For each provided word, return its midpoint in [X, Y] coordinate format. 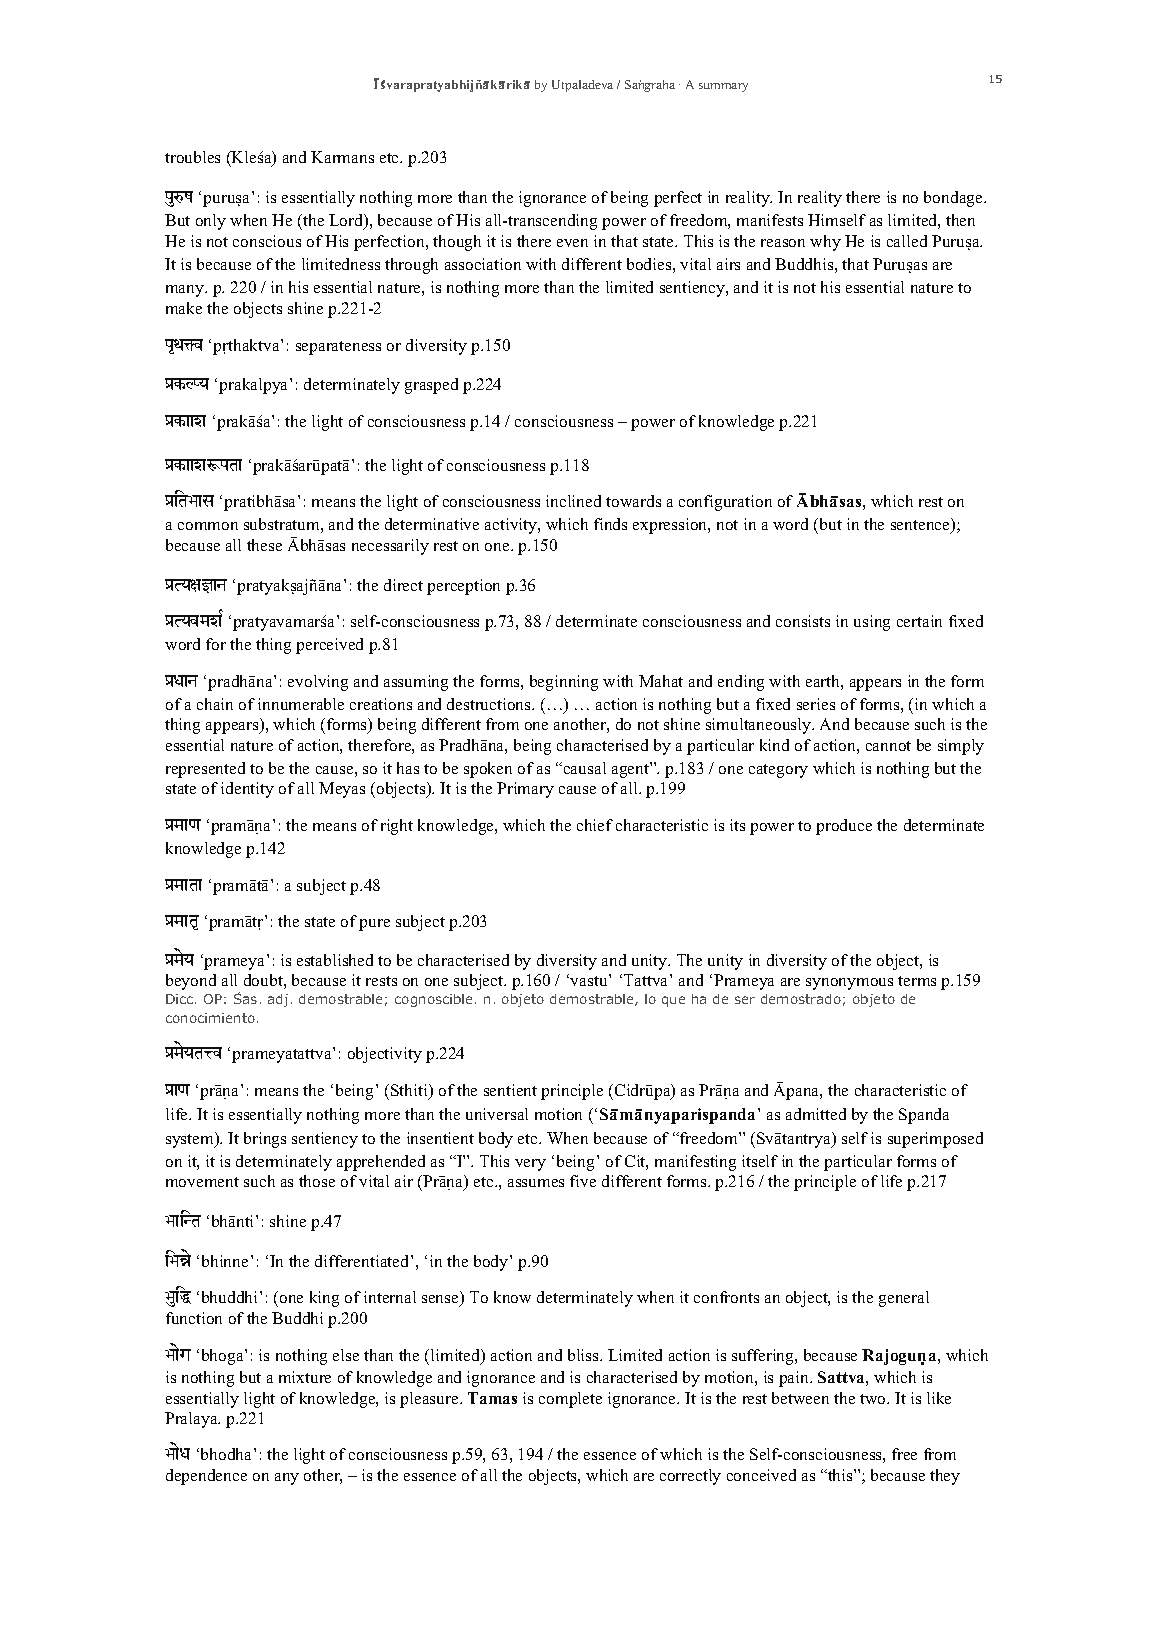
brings [265, 1140]
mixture [305, 1377]
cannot [888, 746]
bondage [954, 199]
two [874, 1399]
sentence [921, 525]
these [264, 545]
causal [583, 768]
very [530, 1165]
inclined [573, 501]
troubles [192, 157]
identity [247, 790]
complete [570, 1400]
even [572, 243]
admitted [816, 1114]
